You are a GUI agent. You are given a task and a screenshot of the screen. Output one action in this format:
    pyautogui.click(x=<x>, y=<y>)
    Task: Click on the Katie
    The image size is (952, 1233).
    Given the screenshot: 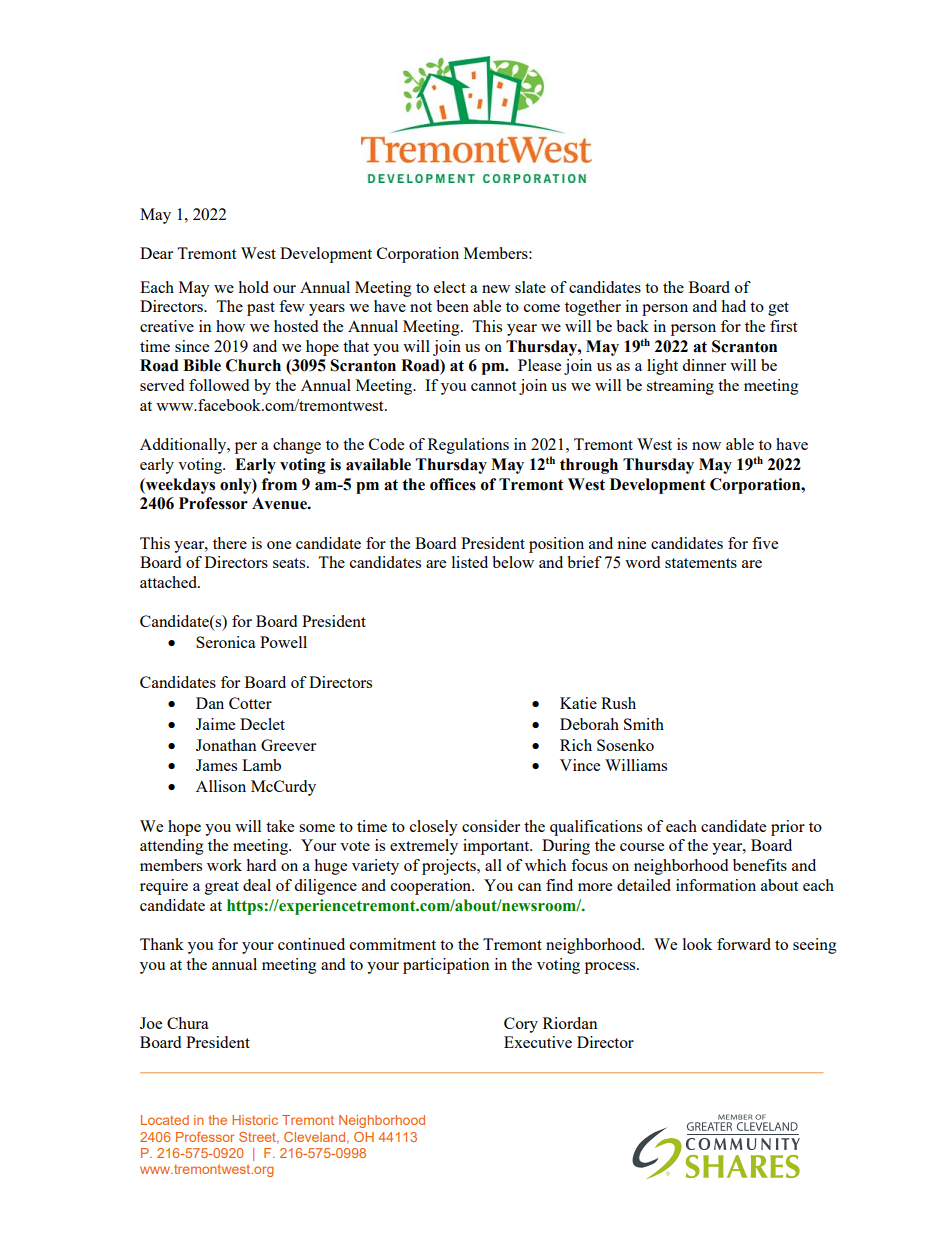 What is the action you would take?
    pyautogui.click(x=578, y=703)
